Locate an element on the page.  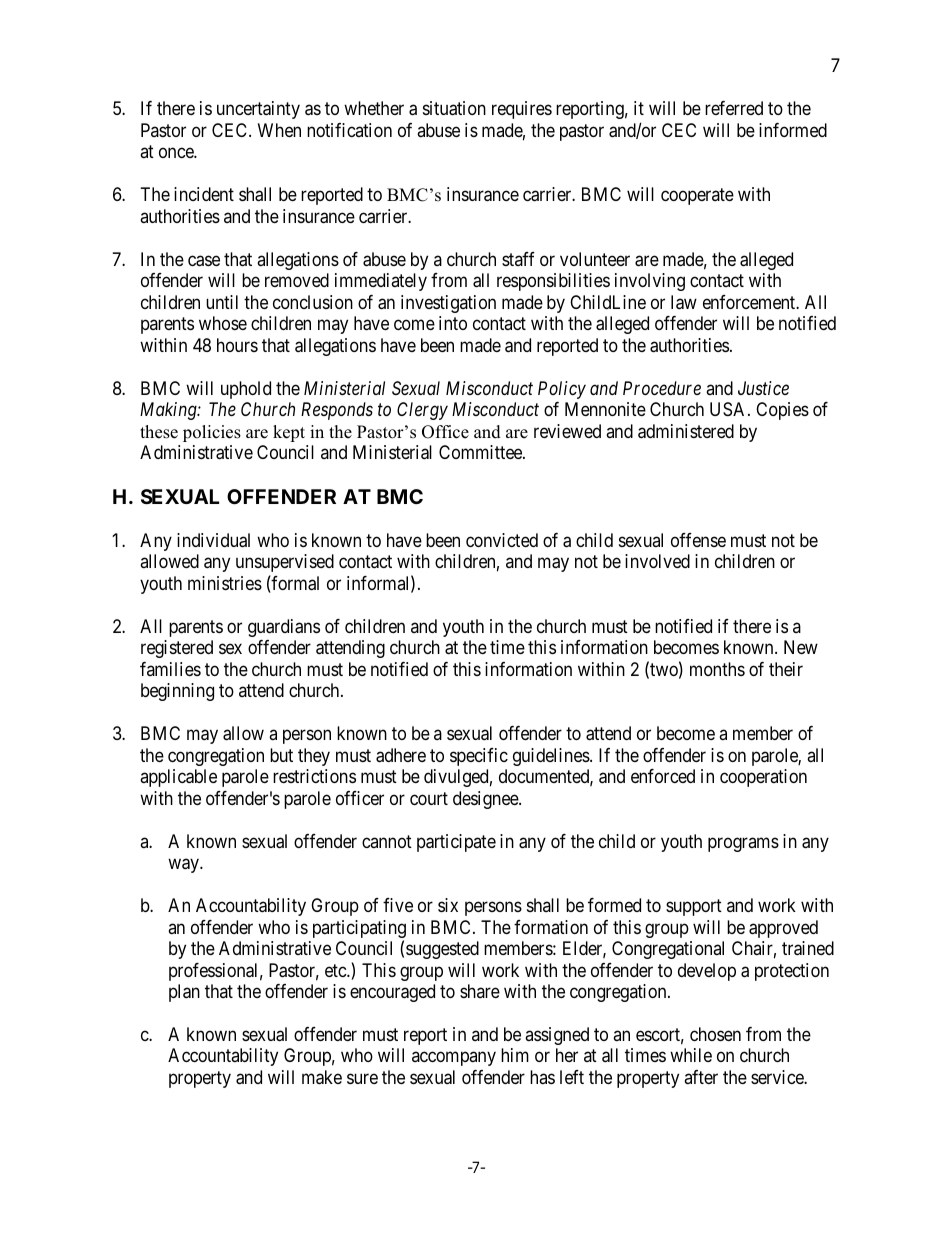
accompany is located at coordinates (454, 1059).
